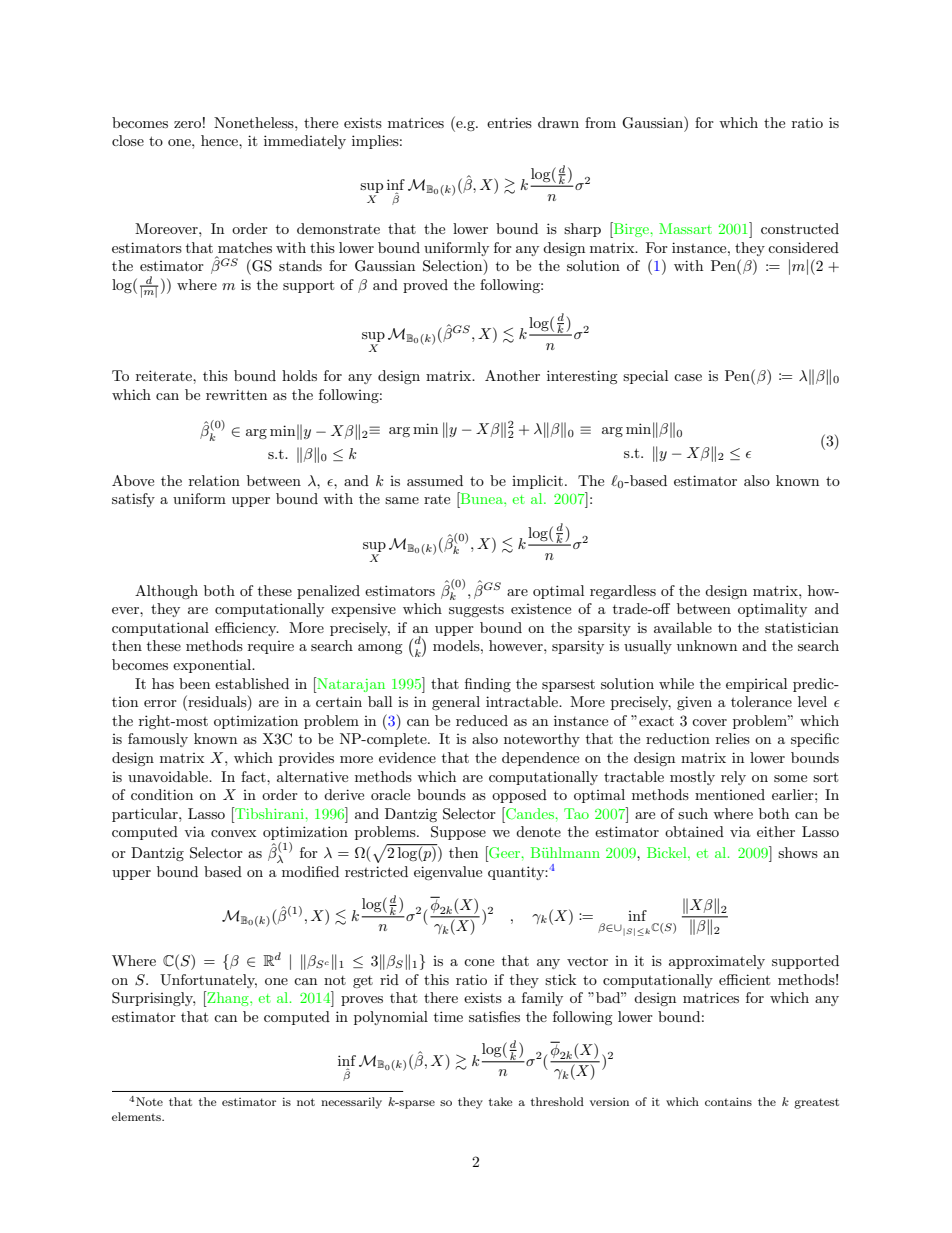 The width and height of the screenshot is (952, 1233). I want to click on constructed, so click(800, 228).
